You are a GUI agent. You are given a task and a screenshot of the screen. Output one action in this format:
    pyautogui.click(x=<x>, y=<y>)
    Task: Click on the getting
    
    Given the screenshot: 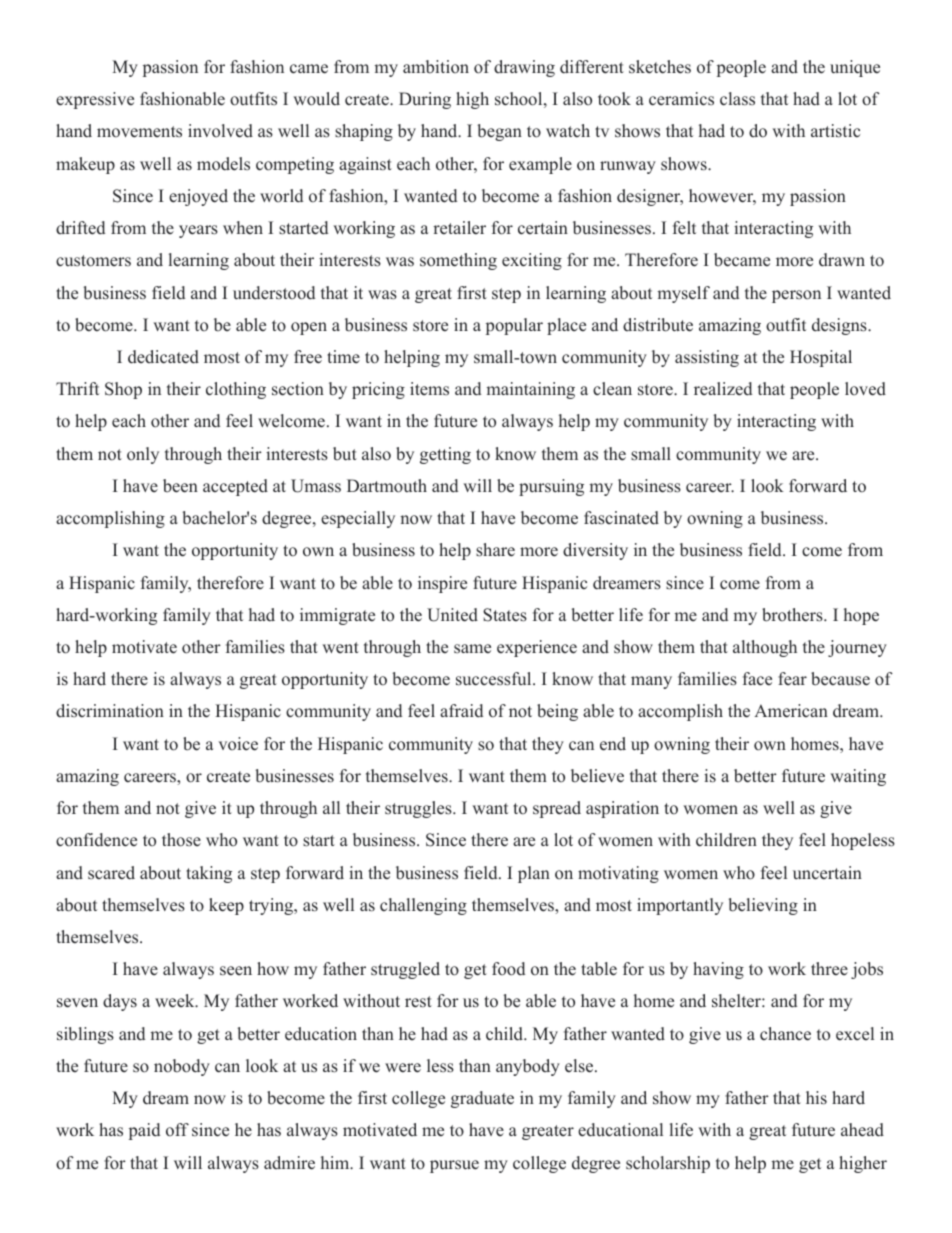 What is the action you would take?
    pyautogui.click(x=445, y=455)
